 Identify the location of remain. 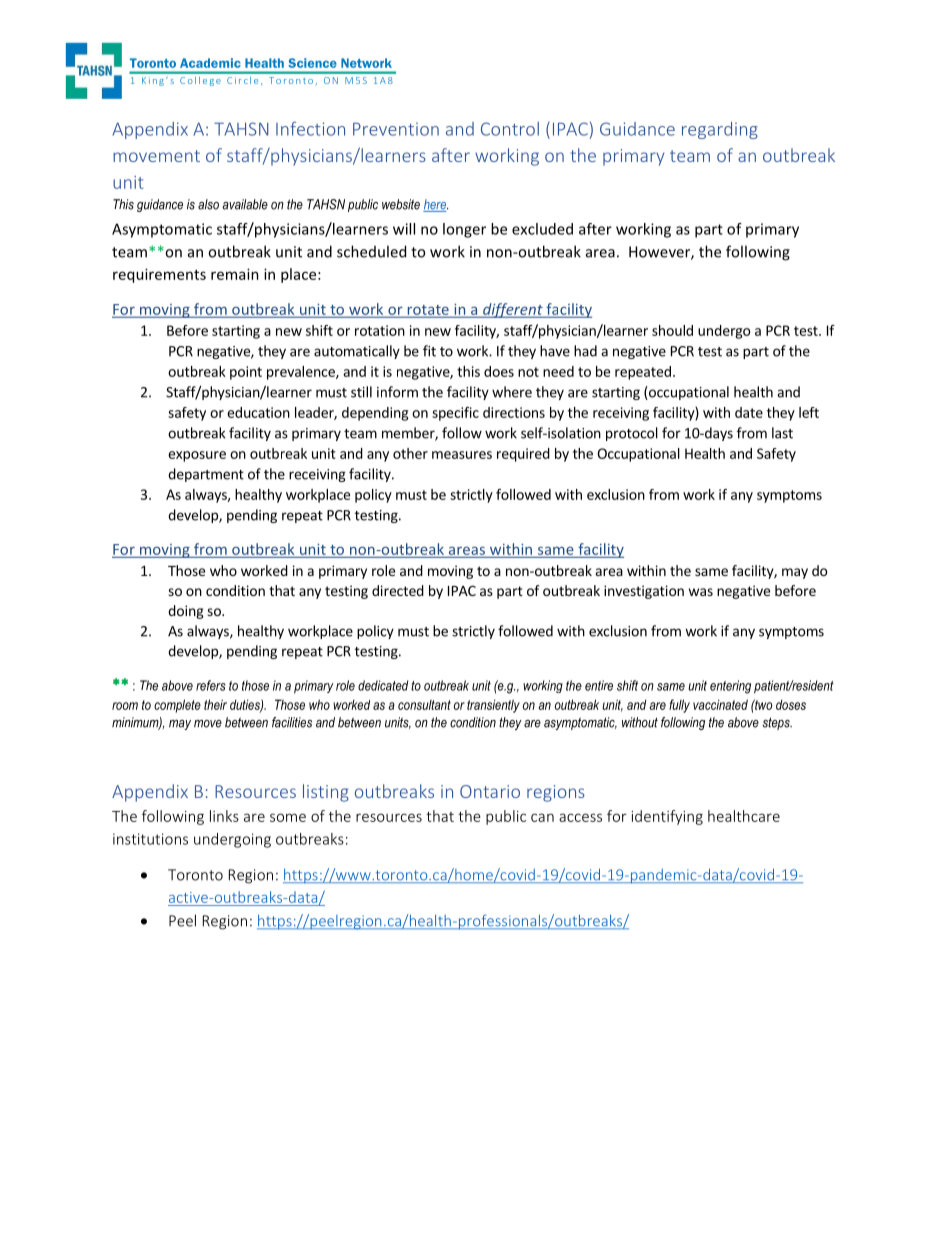
(235, 274).
